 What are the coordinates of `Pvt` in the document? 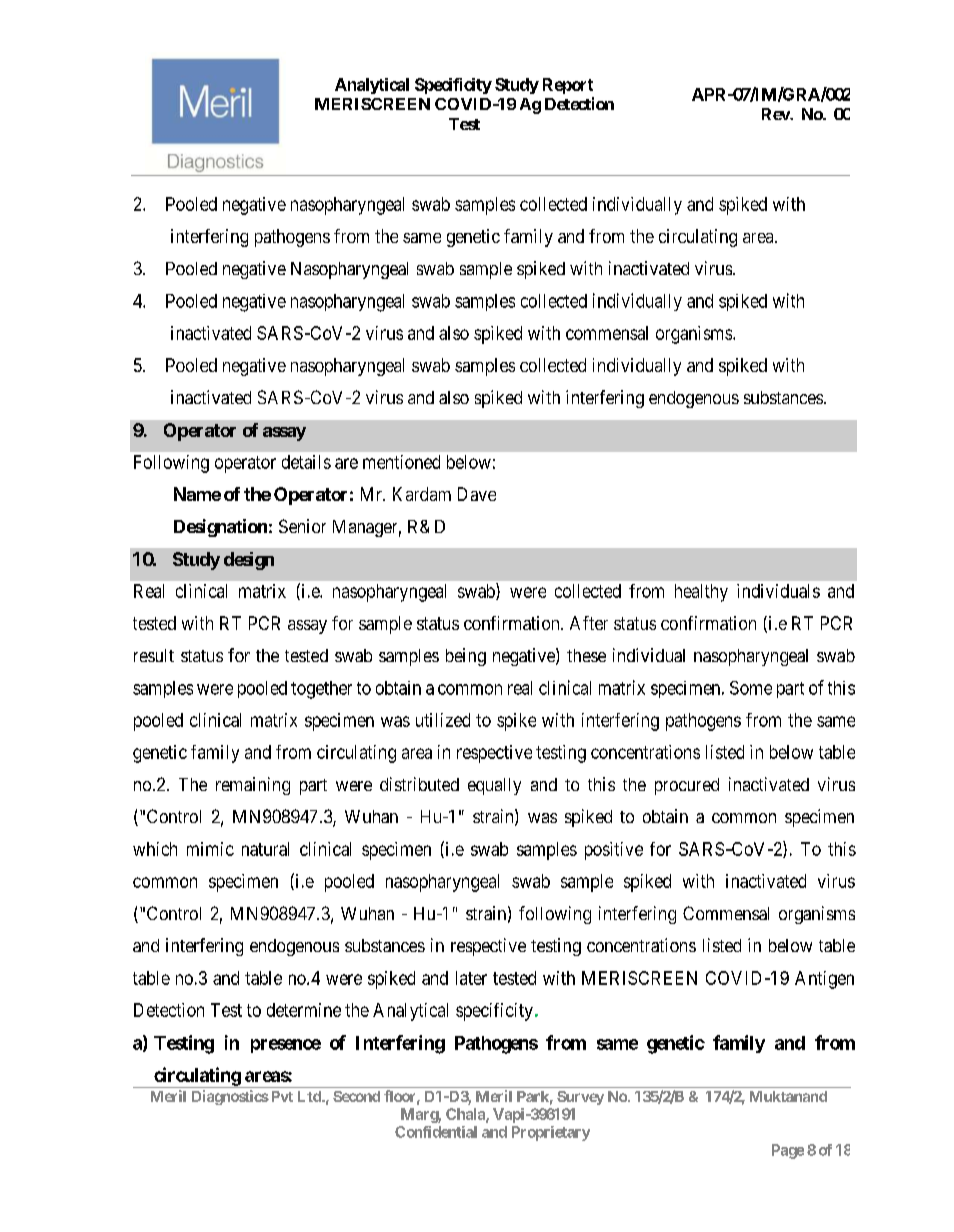 It's located at (280, 1096).
